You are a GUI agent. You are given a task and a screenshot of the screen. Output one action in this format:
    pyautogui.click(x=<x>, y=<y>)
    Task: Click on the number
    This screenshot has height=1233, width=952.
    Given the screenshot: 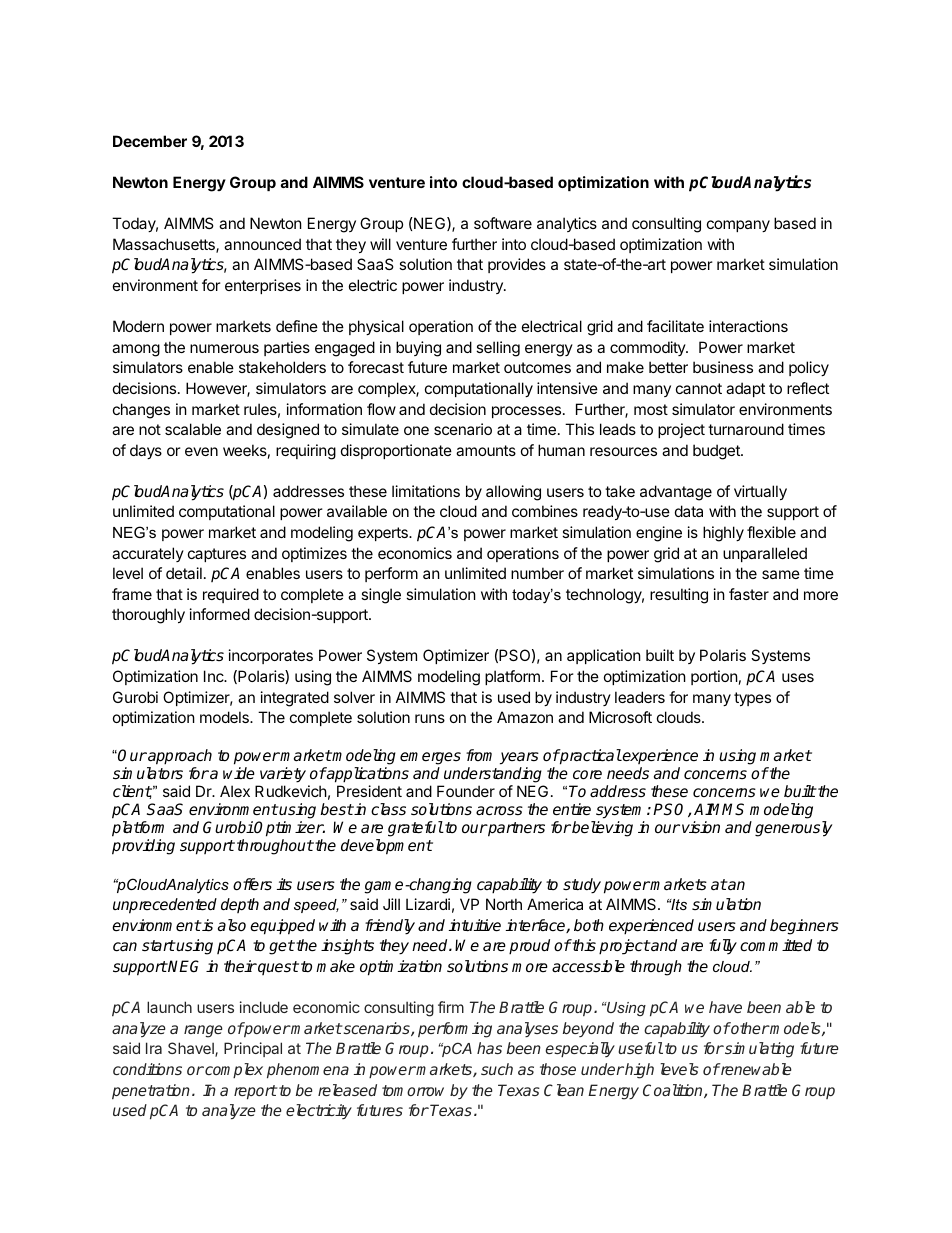 What is the action you would take?
    pyautogui.click(x=537, y=573)
